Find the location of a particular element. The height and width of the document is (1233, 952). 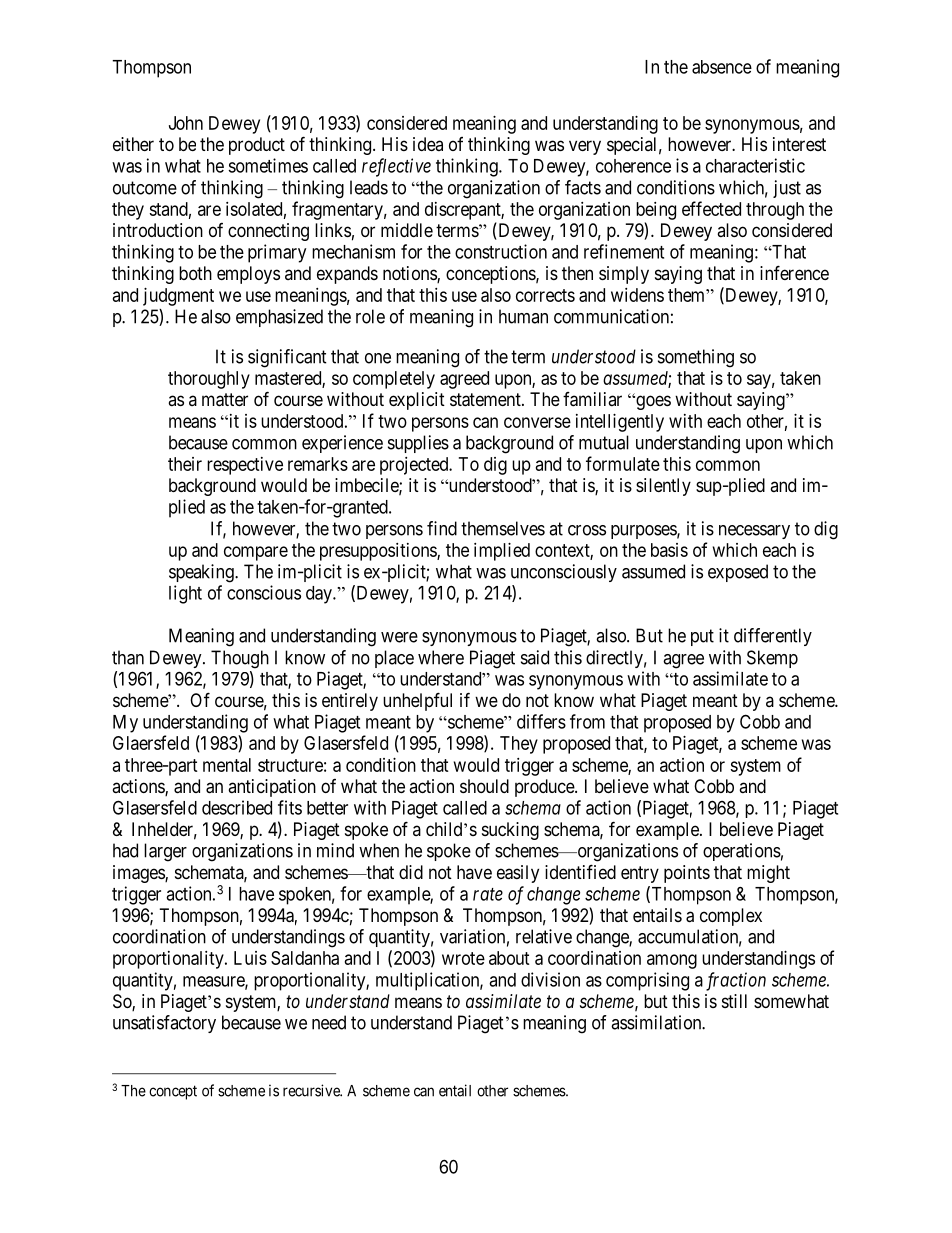

absence is located at coordinates (722, 67).
